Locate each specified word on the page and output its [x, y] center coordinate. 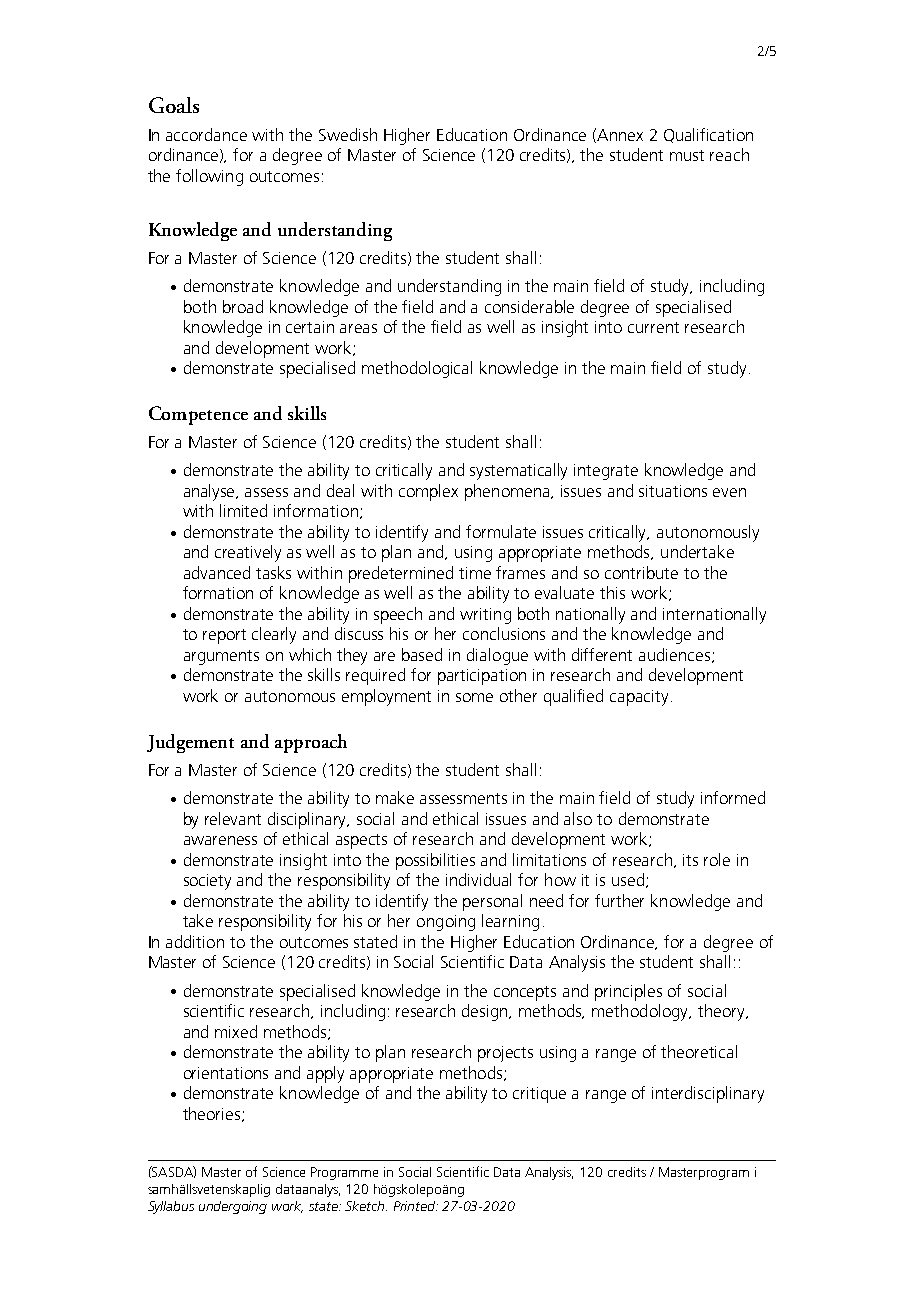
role [717, 859]
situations [673, 491]
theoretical [699, 1051]
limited [243, 510]
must [687, 155]
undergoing [233, 1207]
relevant [233, 818]
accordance [206, 134]
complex [428, 492]
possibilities [435, 861]
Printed [416, 1206]
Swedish [348, 134]
